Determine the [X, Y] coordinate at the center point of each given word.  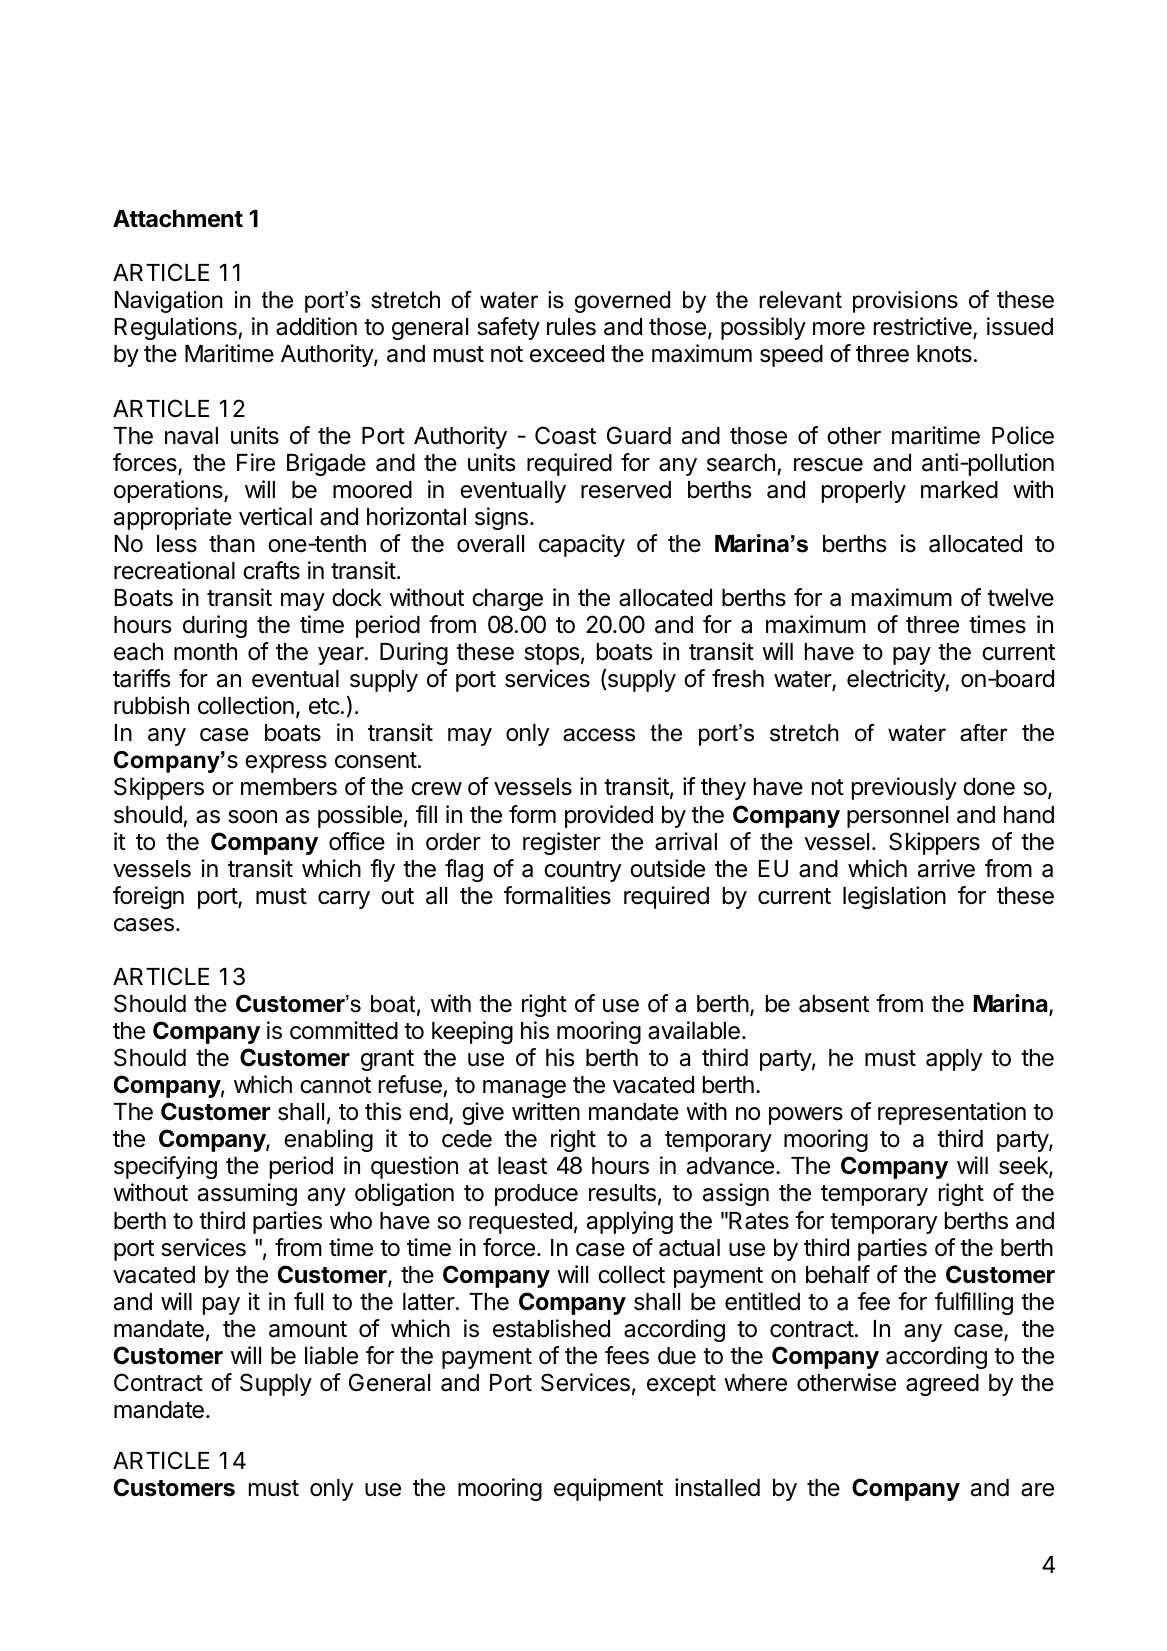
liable [331, 1355]
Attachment [178, 219]
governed [622, 302]
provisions [905, 302]
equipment [608, 1489]
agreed [942, 1385]
